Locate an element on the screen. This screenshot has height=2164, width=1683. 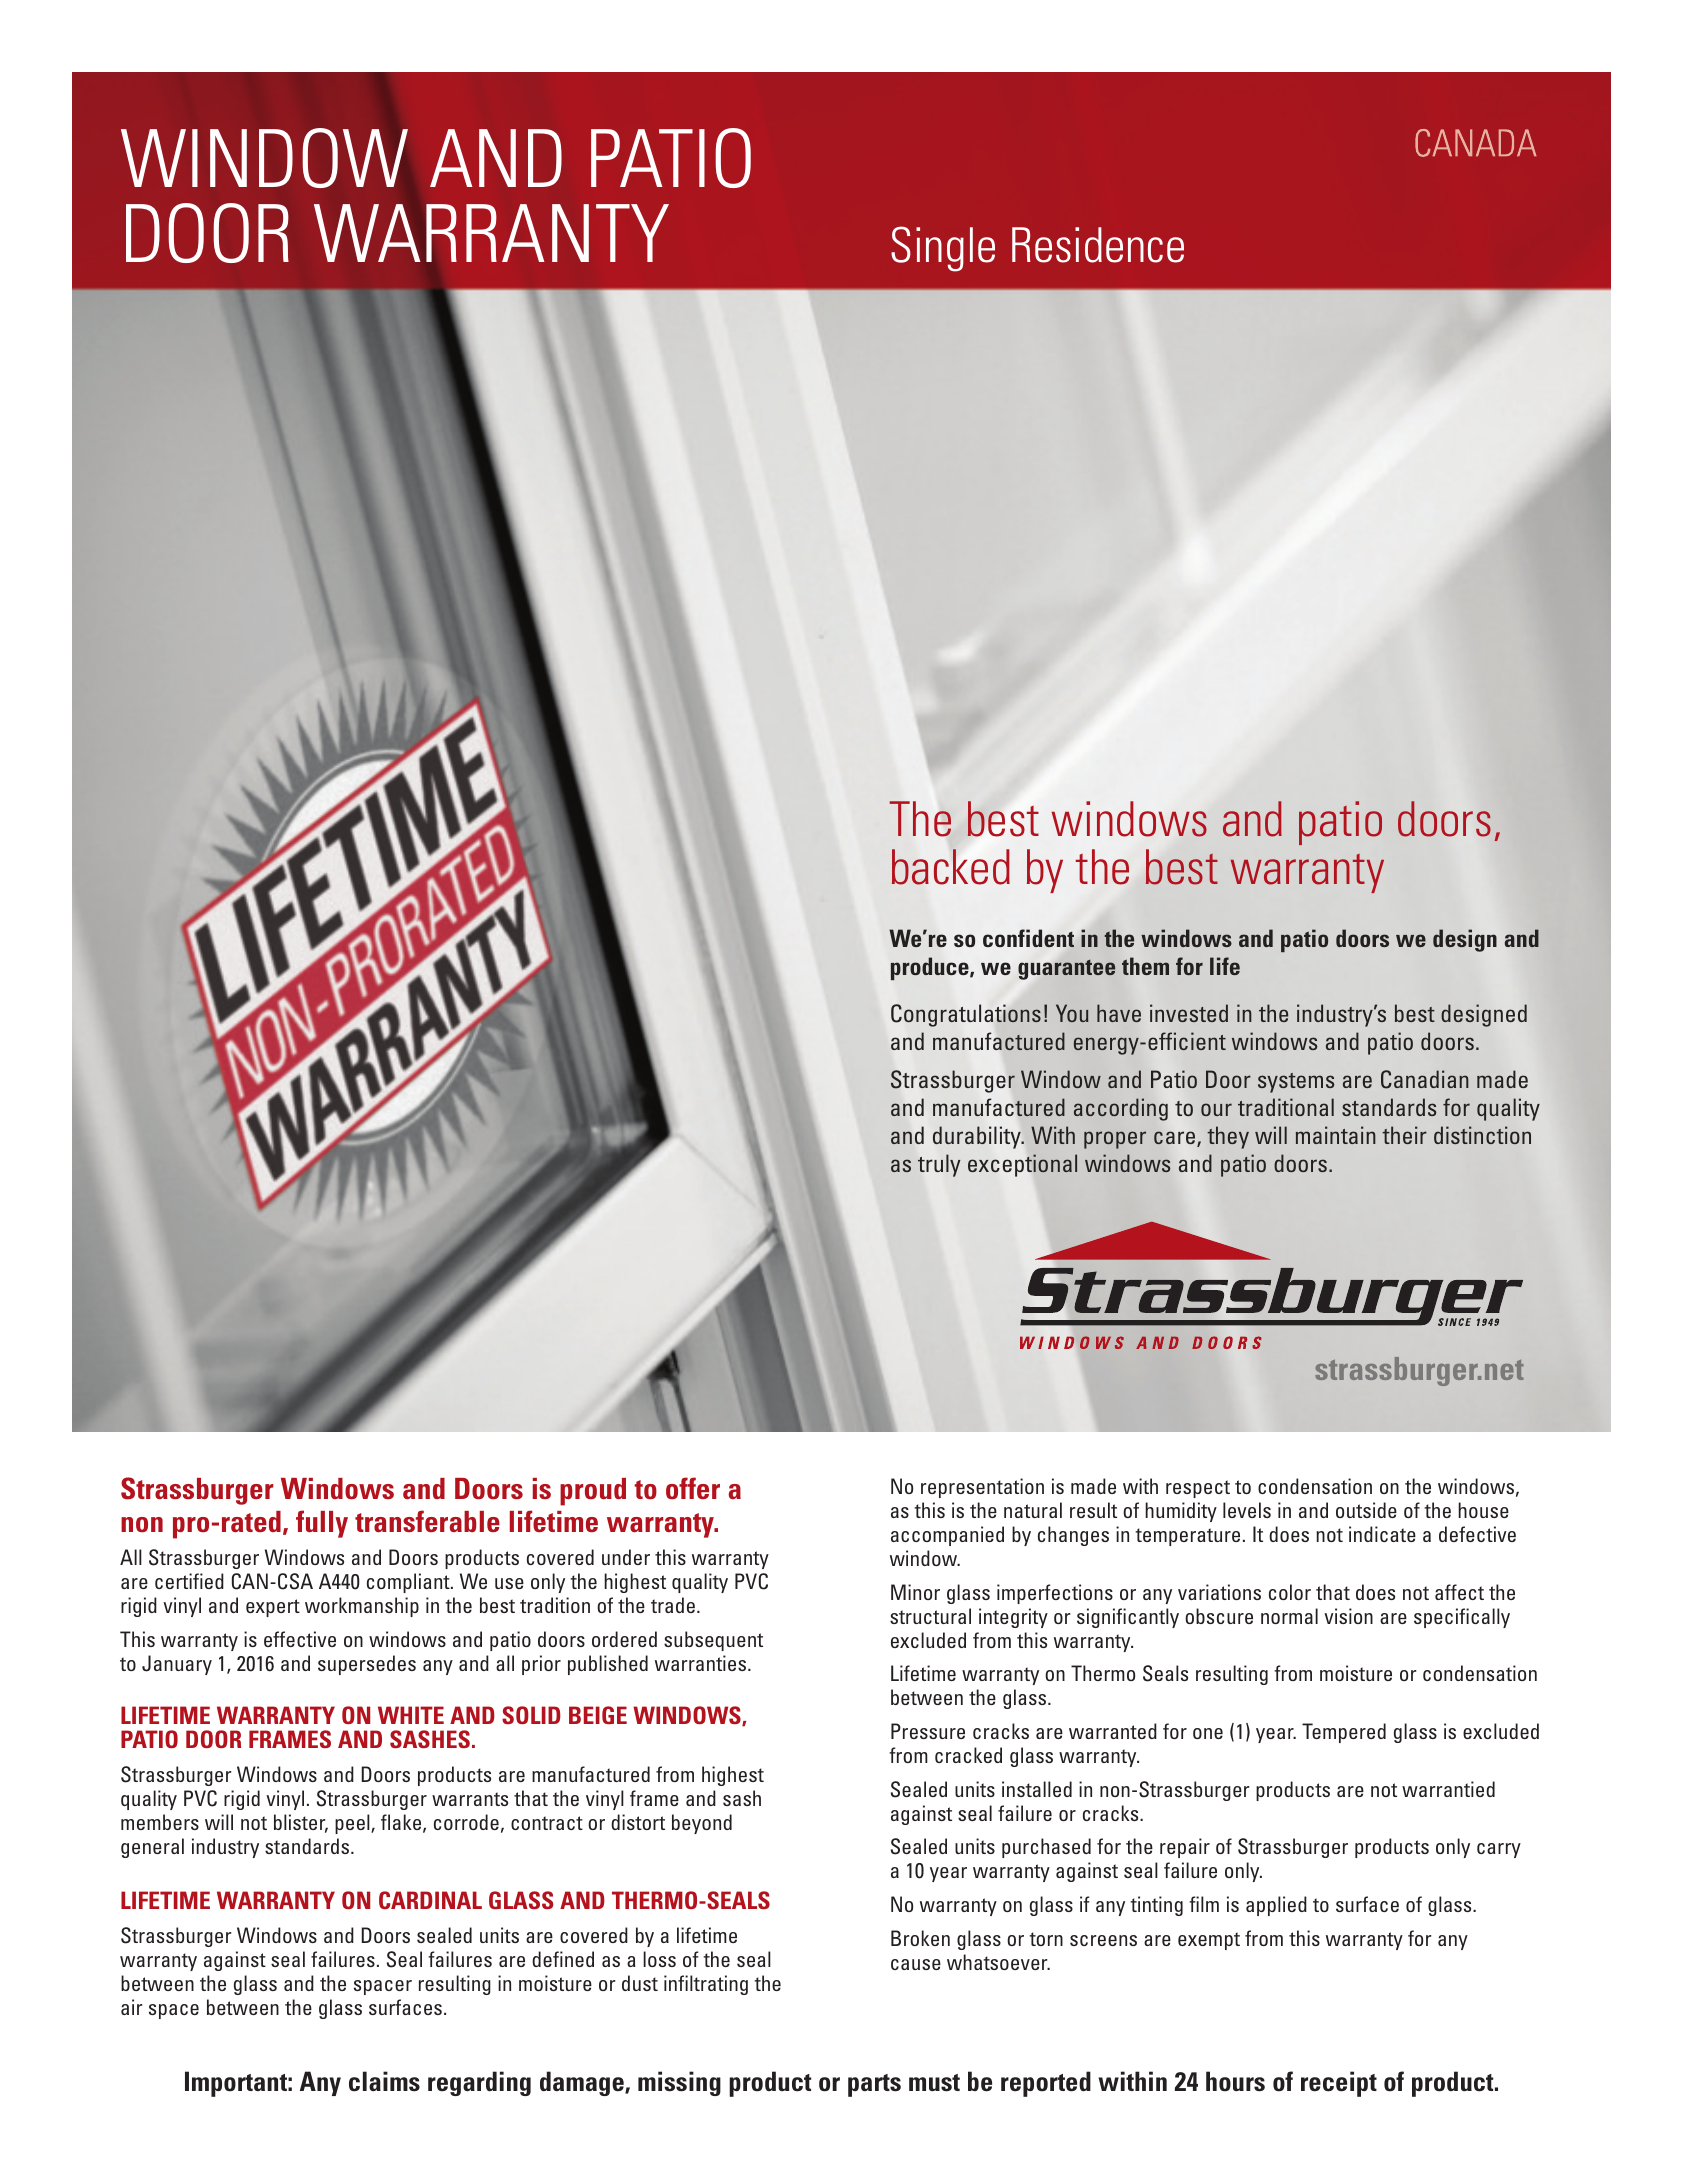
them is located at coordinates (1145, 966).
